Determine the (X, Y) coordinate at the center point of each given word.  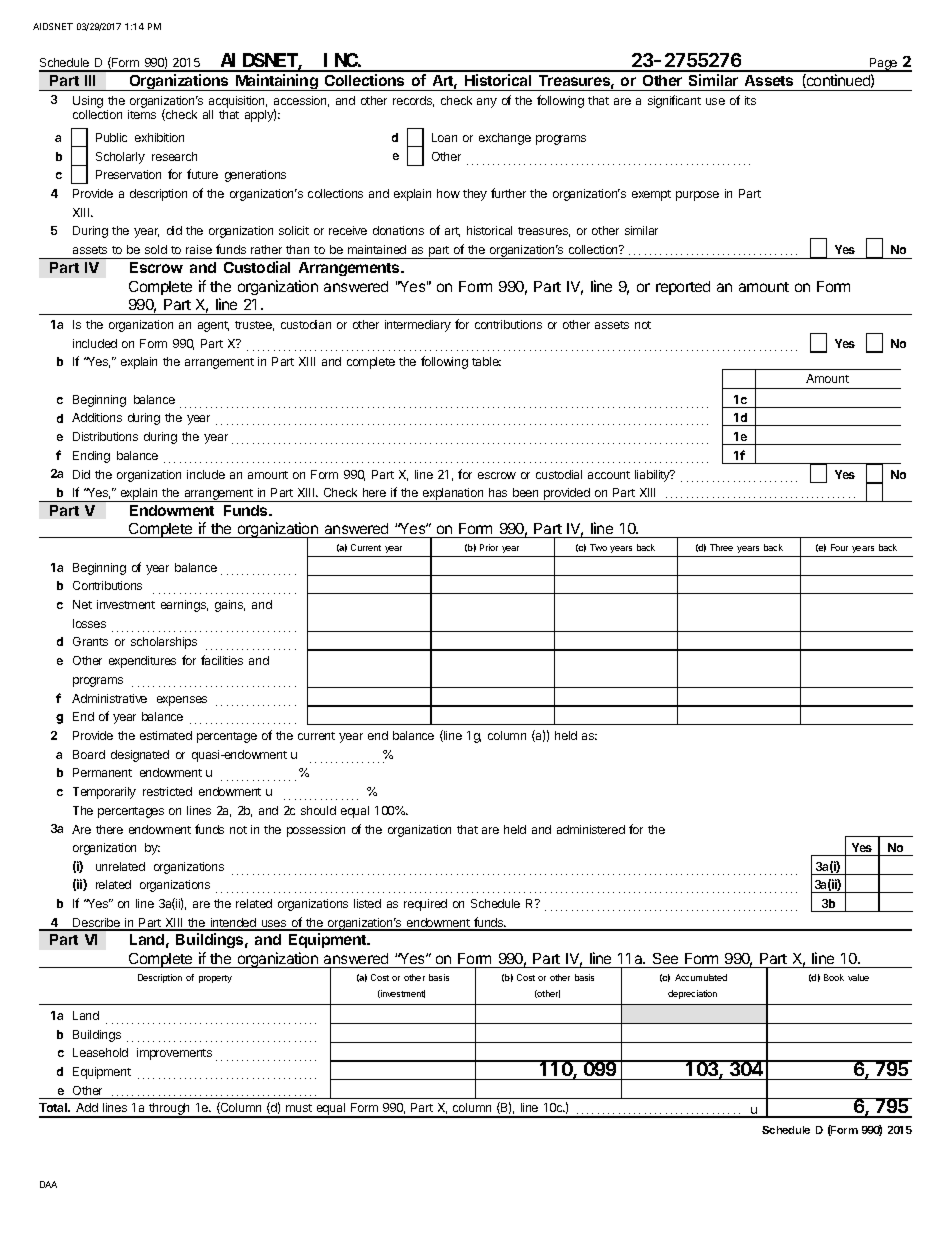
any (487, 103)
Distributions (105, 436)
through (170, 1110)
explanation (453, 495)
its (750, 100)
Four (839, 547)
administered (591, 829)
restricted (167, 791)
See (665, 958)
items (142, 114)
